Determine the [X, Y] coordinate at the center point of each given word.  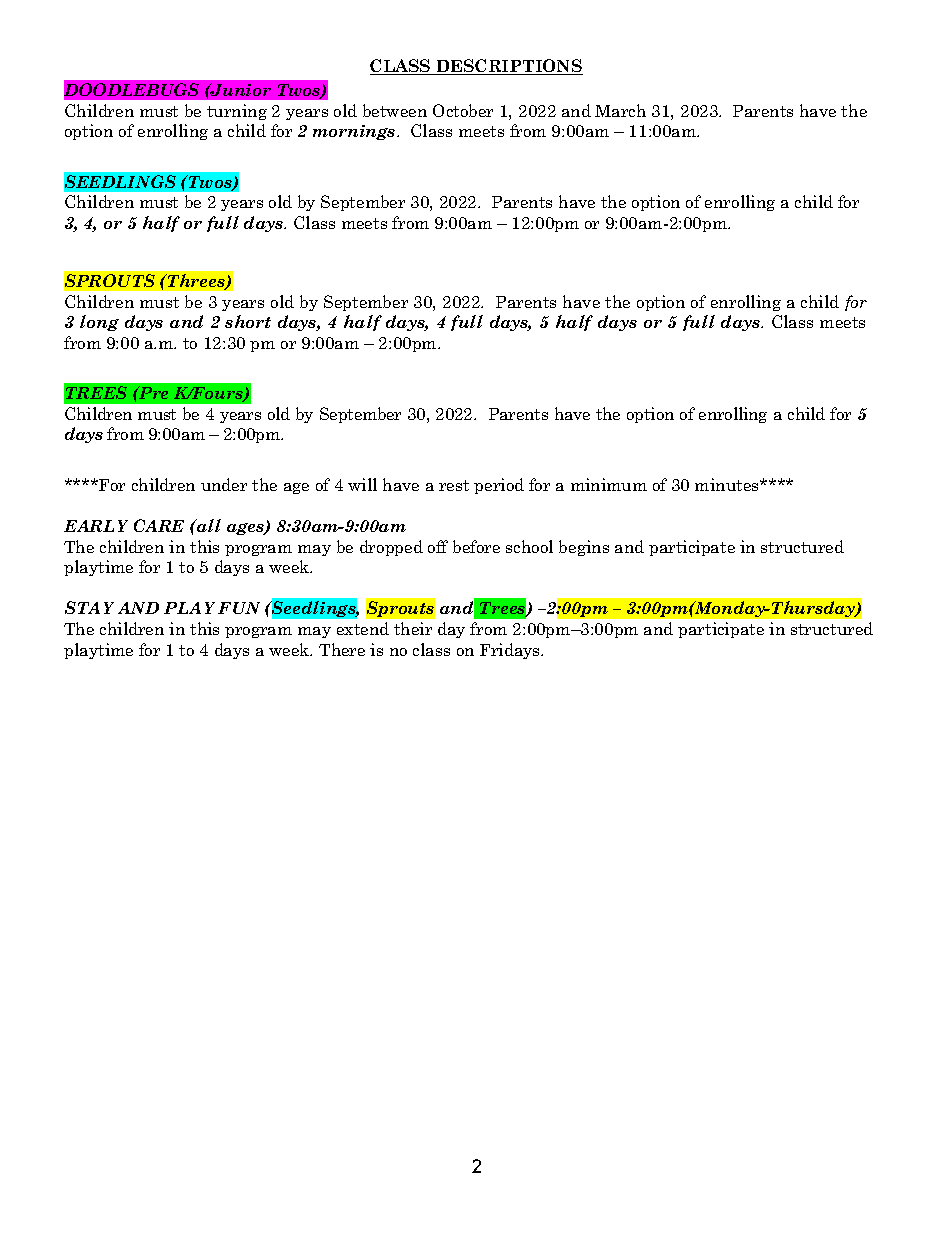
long [99, 323]
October [463, 110]
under [224, 484]
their [413, 628]
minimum [609, 484]
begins [584, 548]
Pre [152, 392]
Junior [240, 89]
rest [454, 485]
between [395, 110]
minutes [728, 484]
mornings [355, 132]
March [620, 110]
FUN [239, 608]
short [248, 321]
